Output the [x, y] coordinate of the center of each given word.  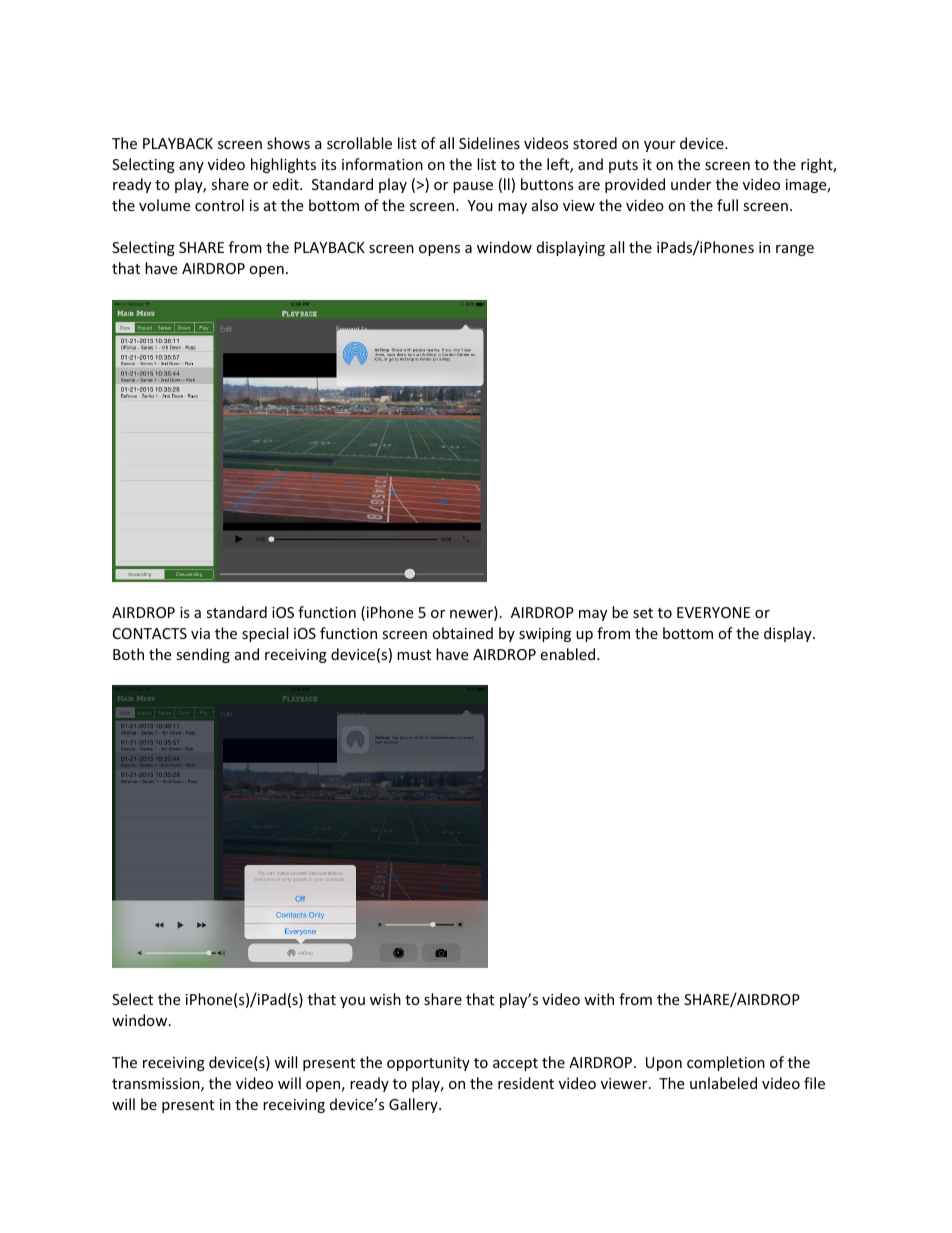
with [599, 999]
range [795, 250]
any [191, 167]
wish [385, 999]
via [200, 633]
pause [473, 187]
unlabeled [723, 1083]
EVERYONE [713, 612]
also [545, 205]
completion [726, 1063]
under [691, 184]
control [219, 205]
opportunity [428, 1064]
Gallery [414, 1105]
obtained [462, 633]
